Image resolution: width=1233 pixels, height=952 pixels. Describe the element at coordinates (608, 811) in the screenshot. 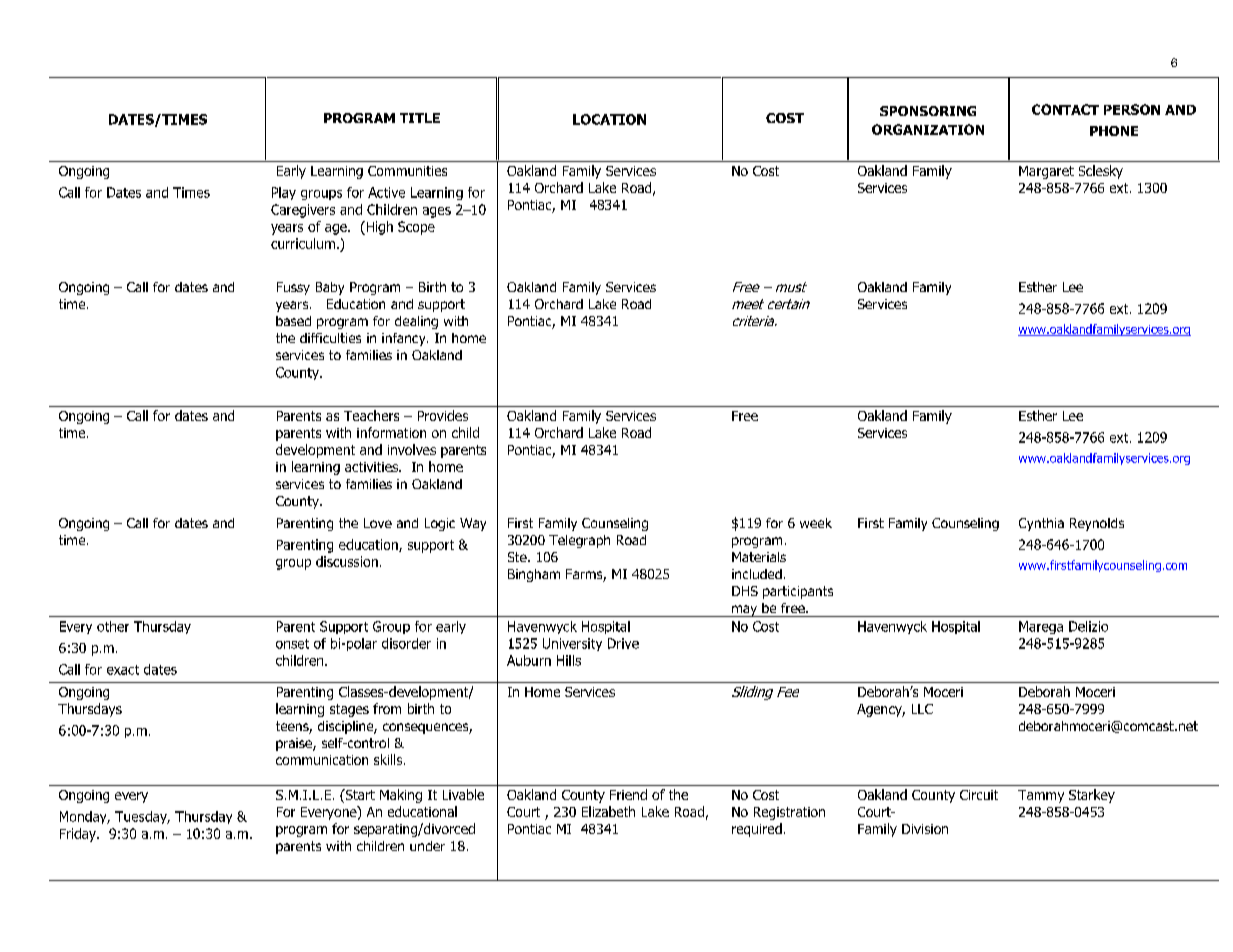

I see `Elizabeth` at that location.
